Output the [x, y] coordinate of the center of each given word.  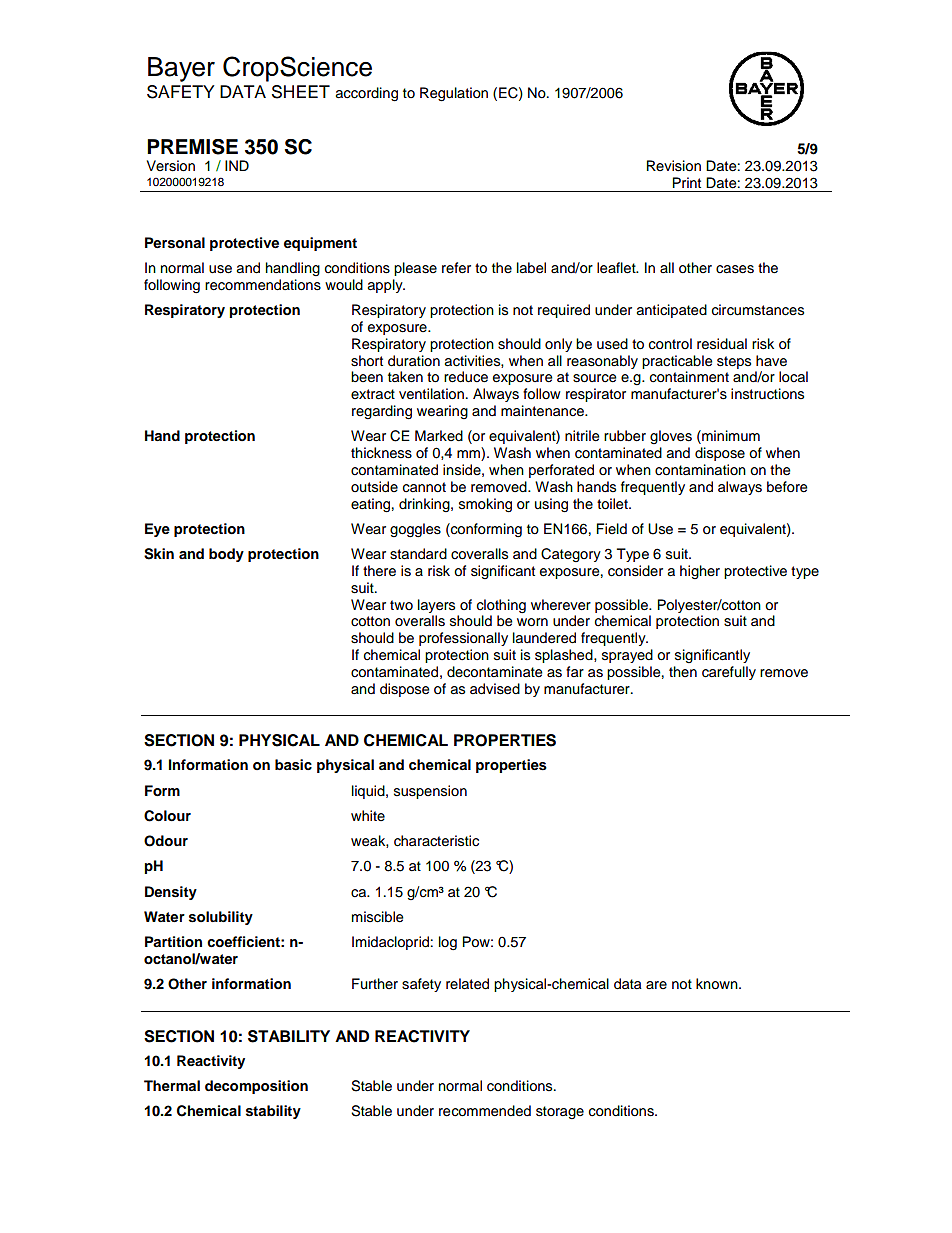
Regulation [454, 94]
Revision [674, 166]
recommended [485, 1111]
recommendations [263, 285]
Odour [166, 841]
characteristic [436, 841]
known [718, 984]
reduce [466, 377]
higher [700, 572]
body [226, 555]
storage [560, 1112]
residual [722, 344]
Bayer [181, 69]
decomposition [256, 1087]
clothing [501, 606]
